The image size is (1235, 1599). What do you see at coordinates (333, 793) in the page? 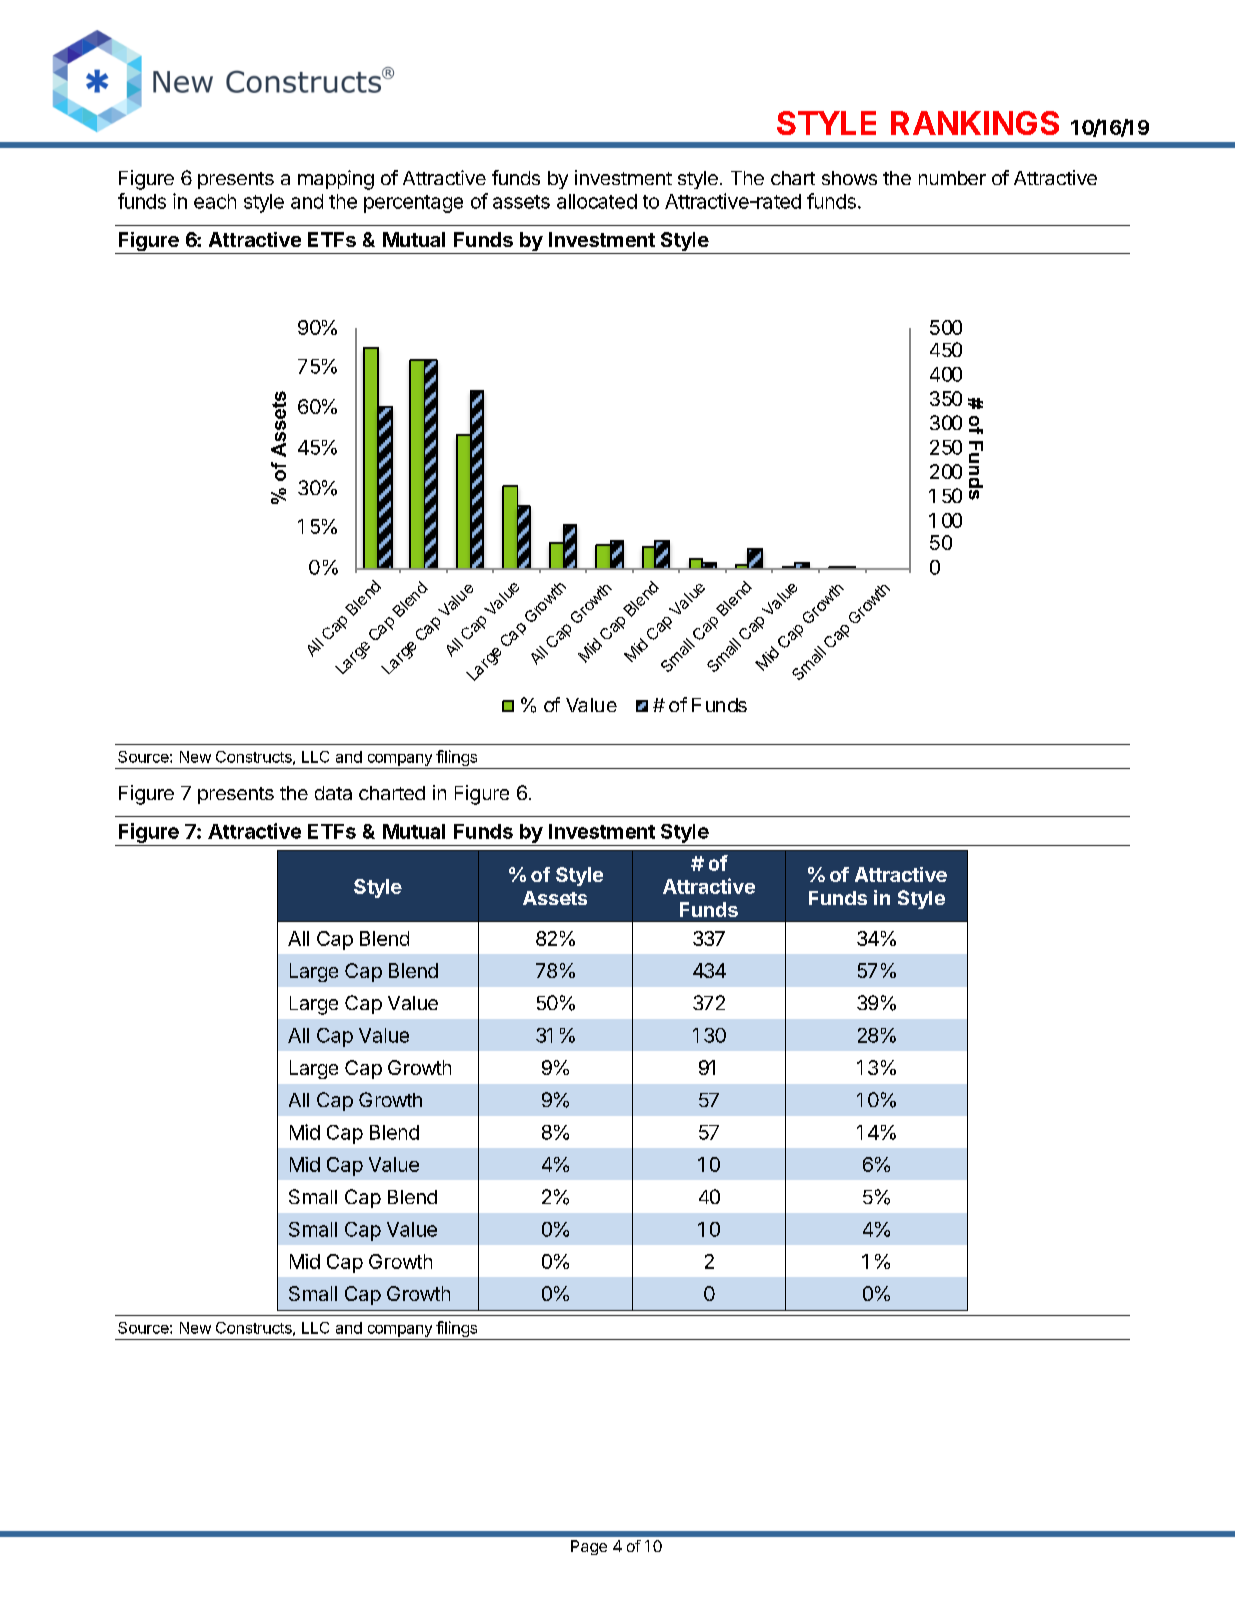
I see `data` at bounding box center [333, 793].
